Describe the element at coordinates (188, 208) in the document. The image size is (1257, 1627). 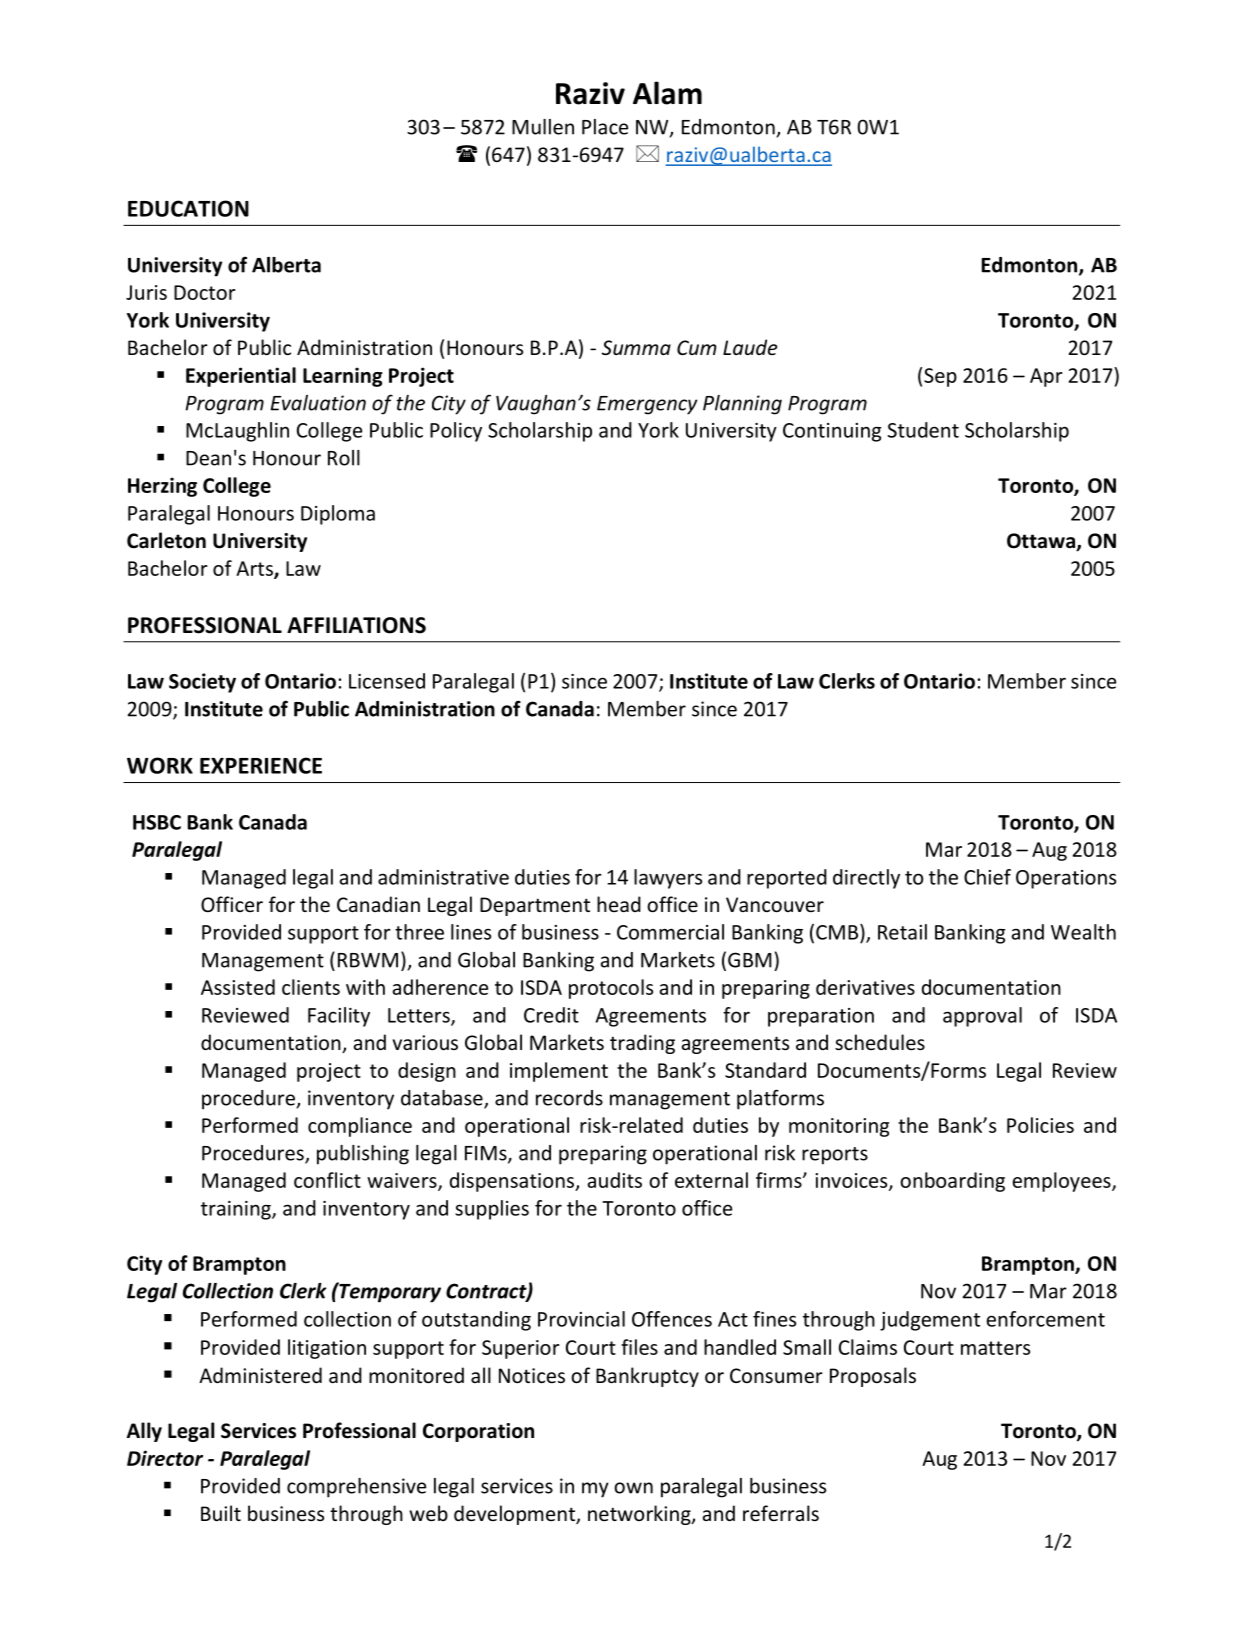
I see `EDUCATION` at that location.
